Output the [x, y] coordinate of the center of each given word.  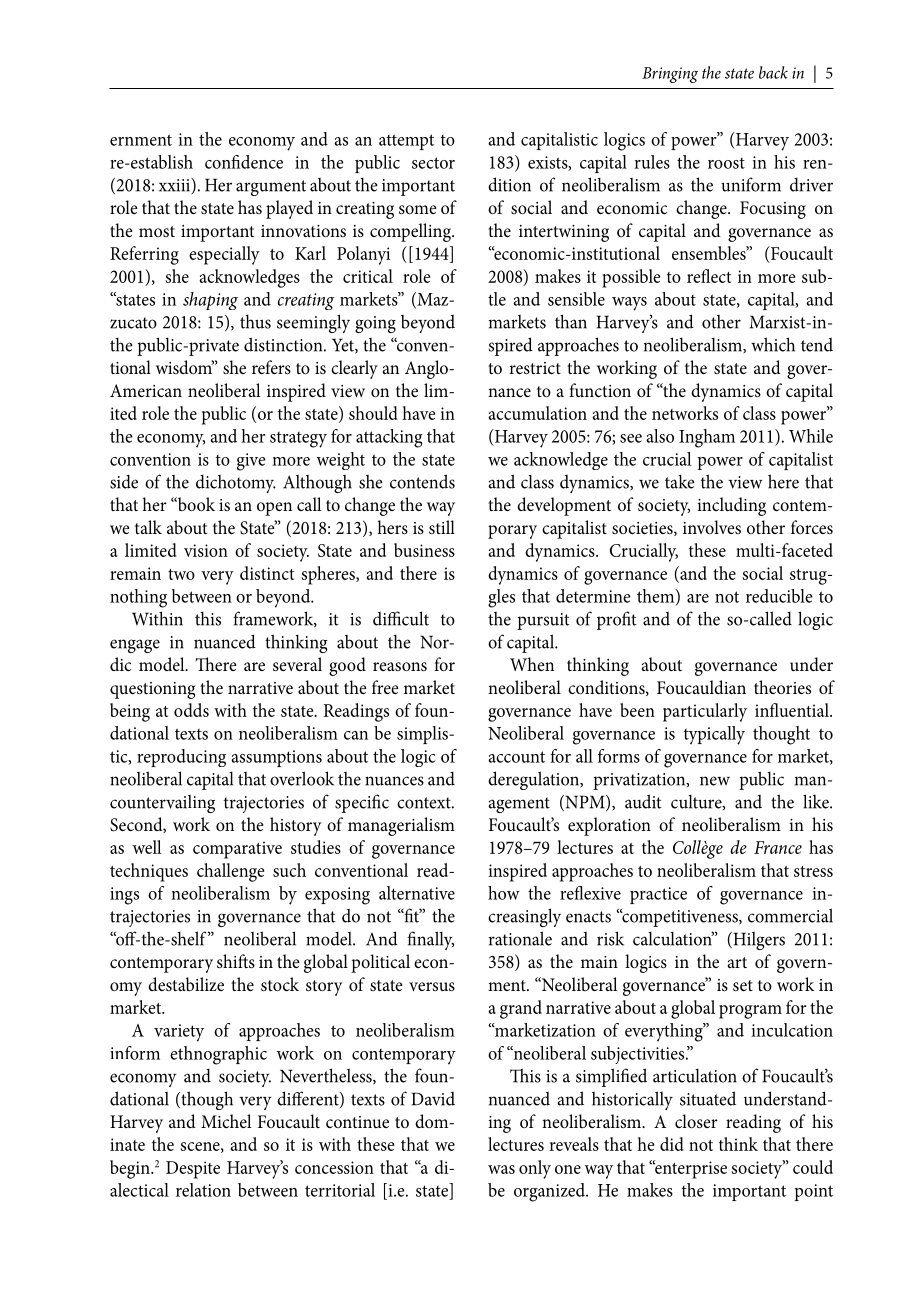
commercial [790, 915]
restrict [535, 368]
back [773, 72]
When [532, 664]
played [289, 209]
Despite [193, 1170]
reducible [779, 596]
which [773, 344]
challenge [230, 872]
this [208, 619]
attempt [406, 142]
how [504, 893]
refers [271, 367]
